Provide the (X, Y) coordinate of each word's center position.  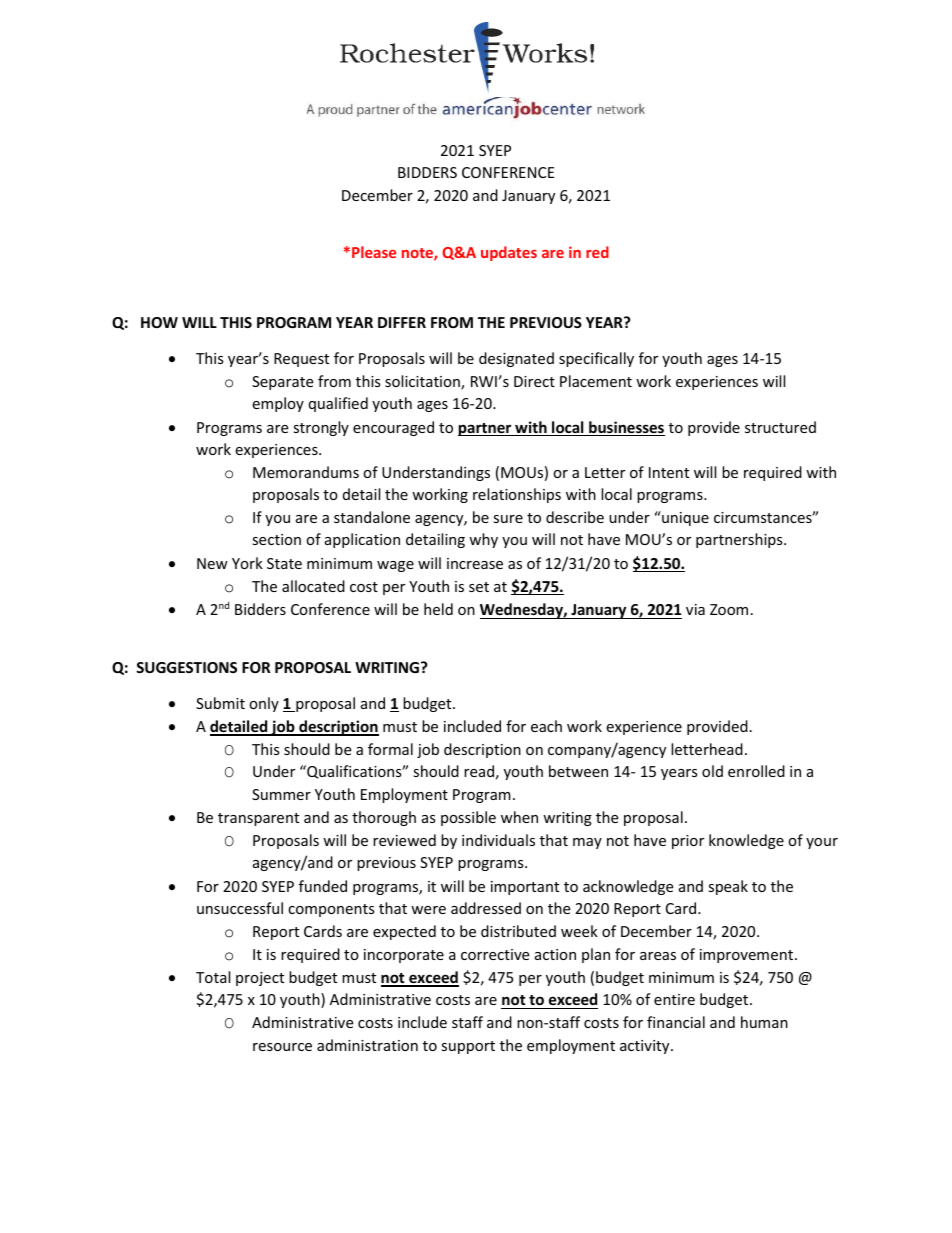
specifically (596, 359)
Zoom (729, 609)
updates (509, 253)
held (438, 609)
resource (282, 1047)
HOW (159, 322)
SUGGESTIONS (186, 667)
